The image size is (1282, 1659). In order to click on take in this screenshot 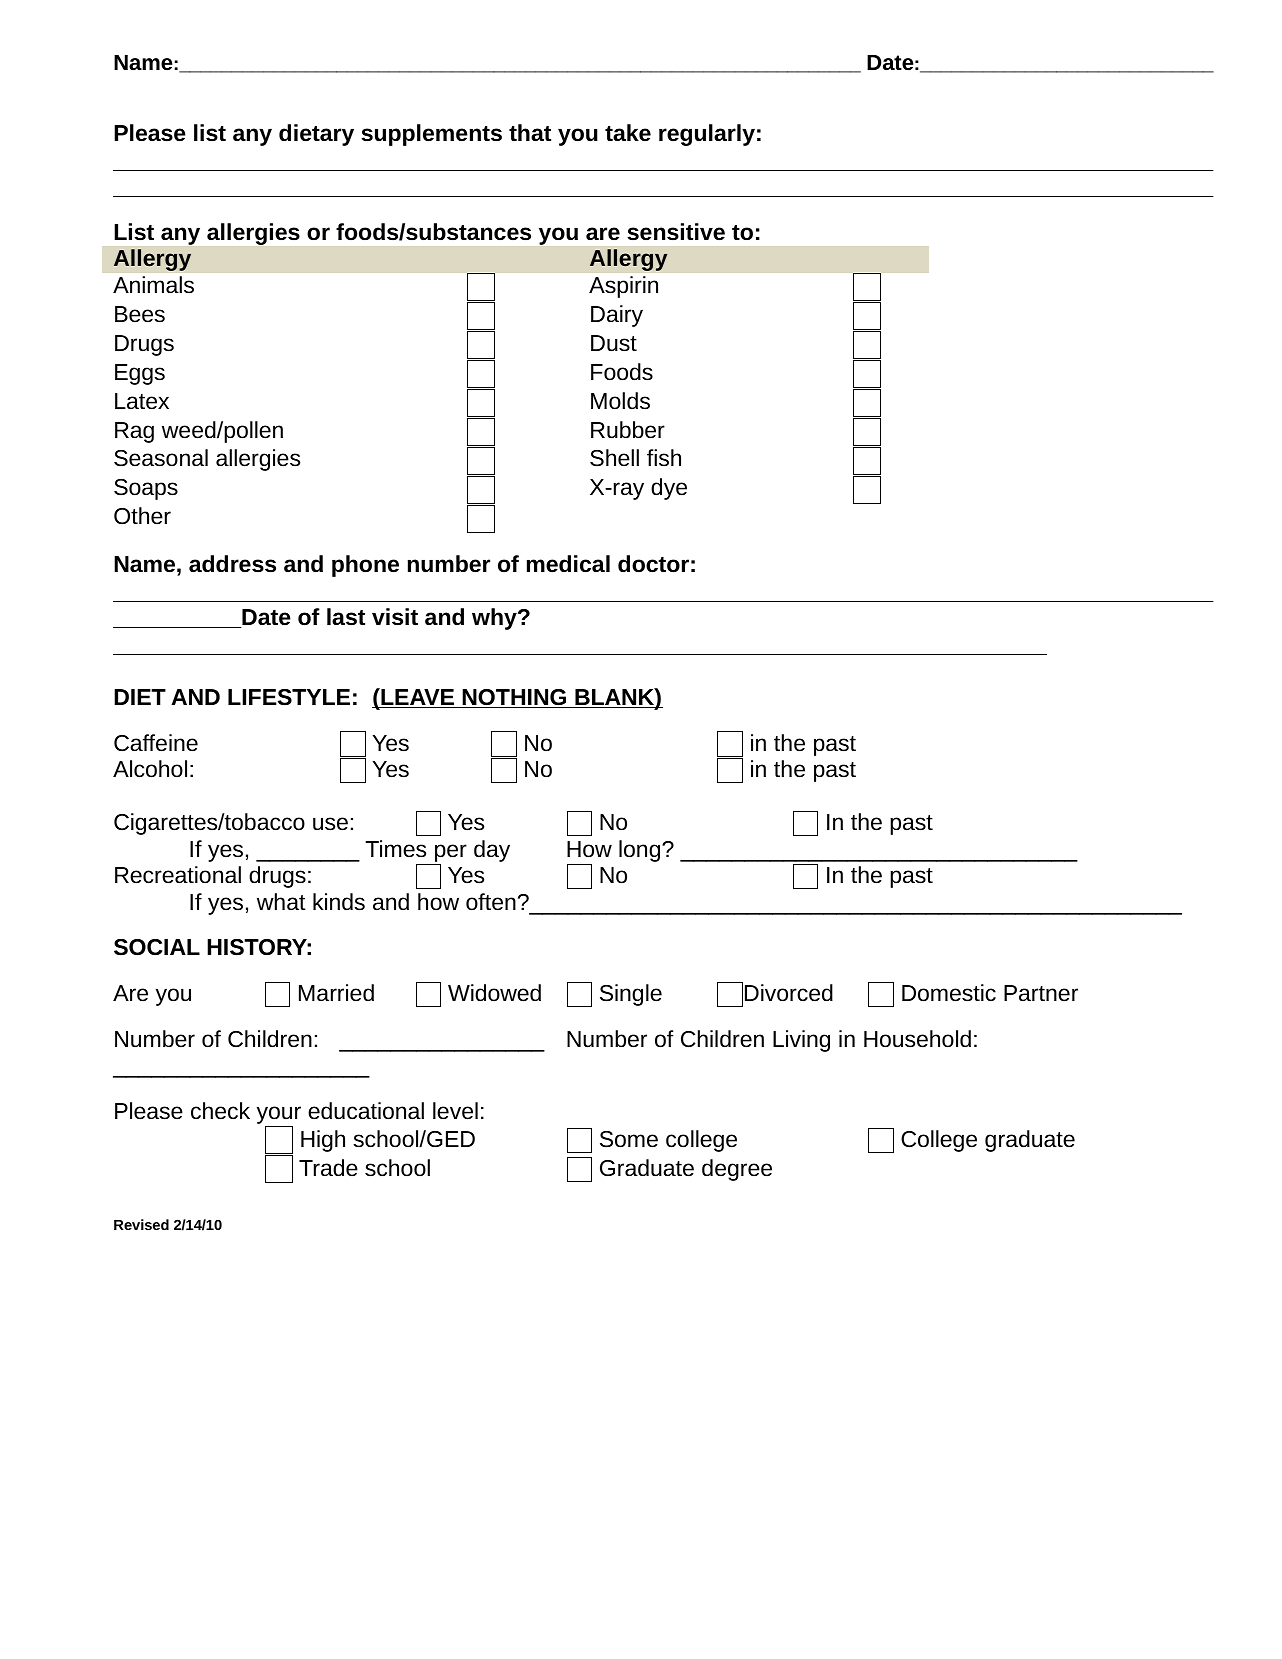, I will do `click(628, 133)`.
